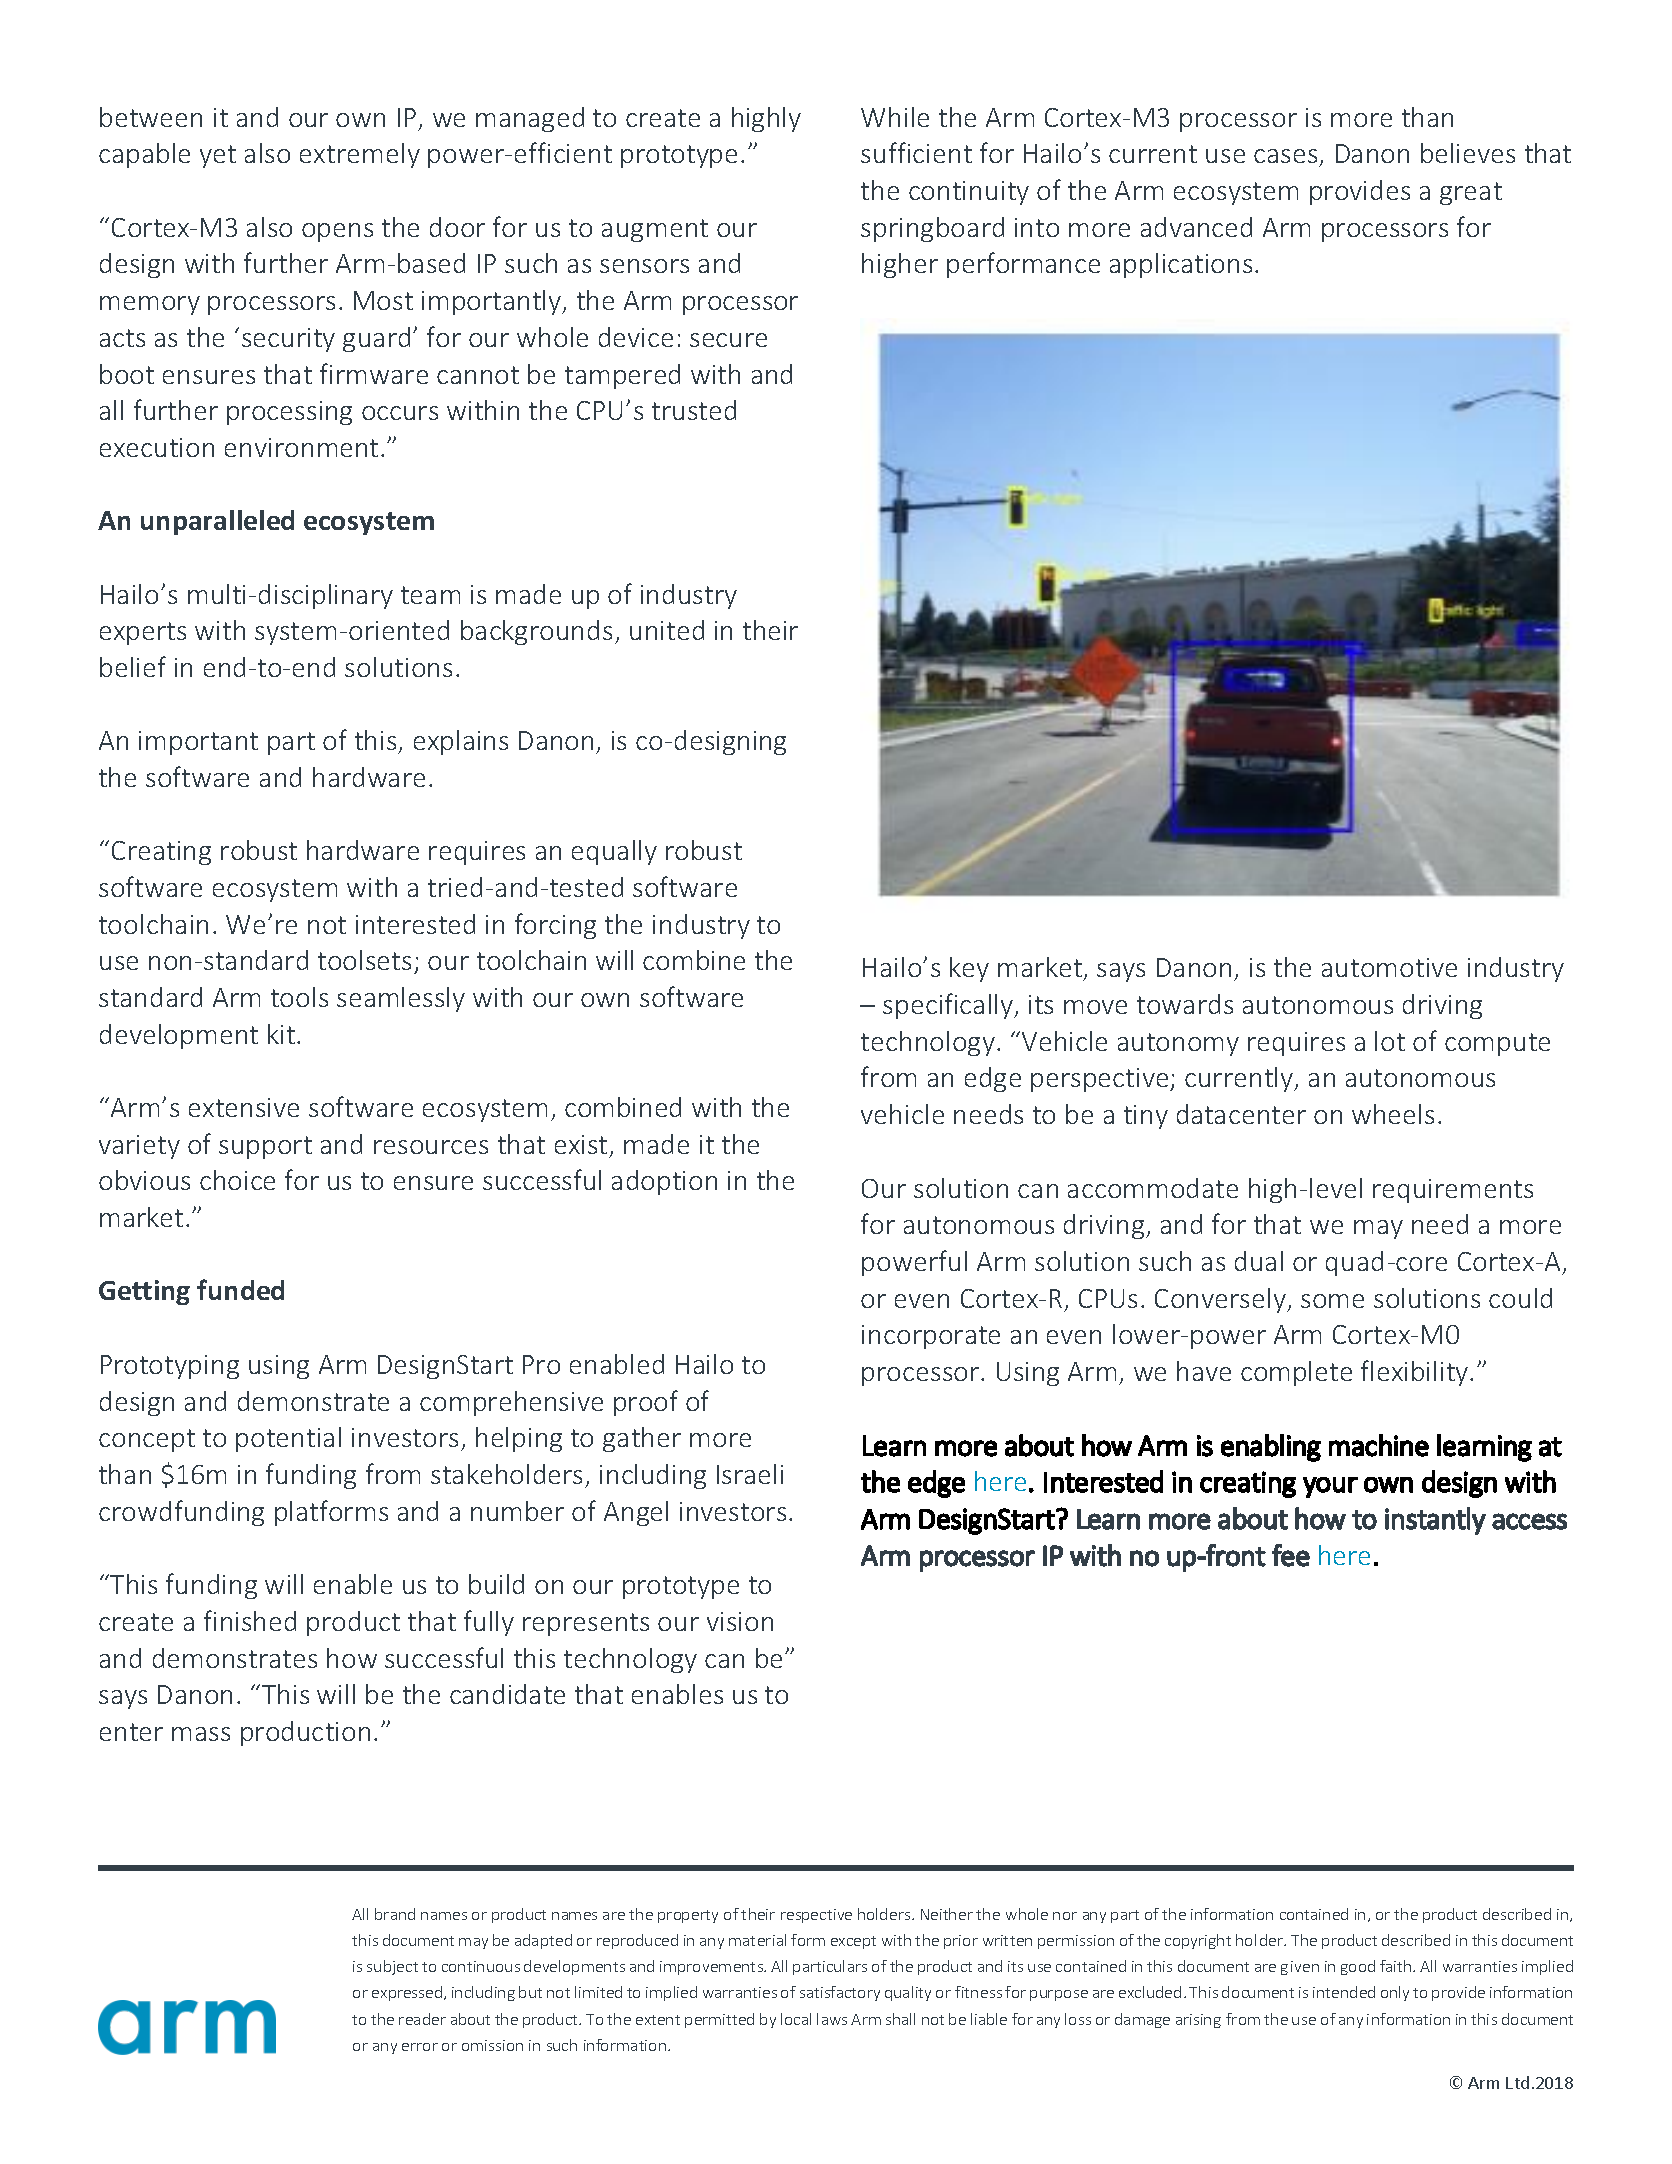  I want to click on team, so click(430, 595).
